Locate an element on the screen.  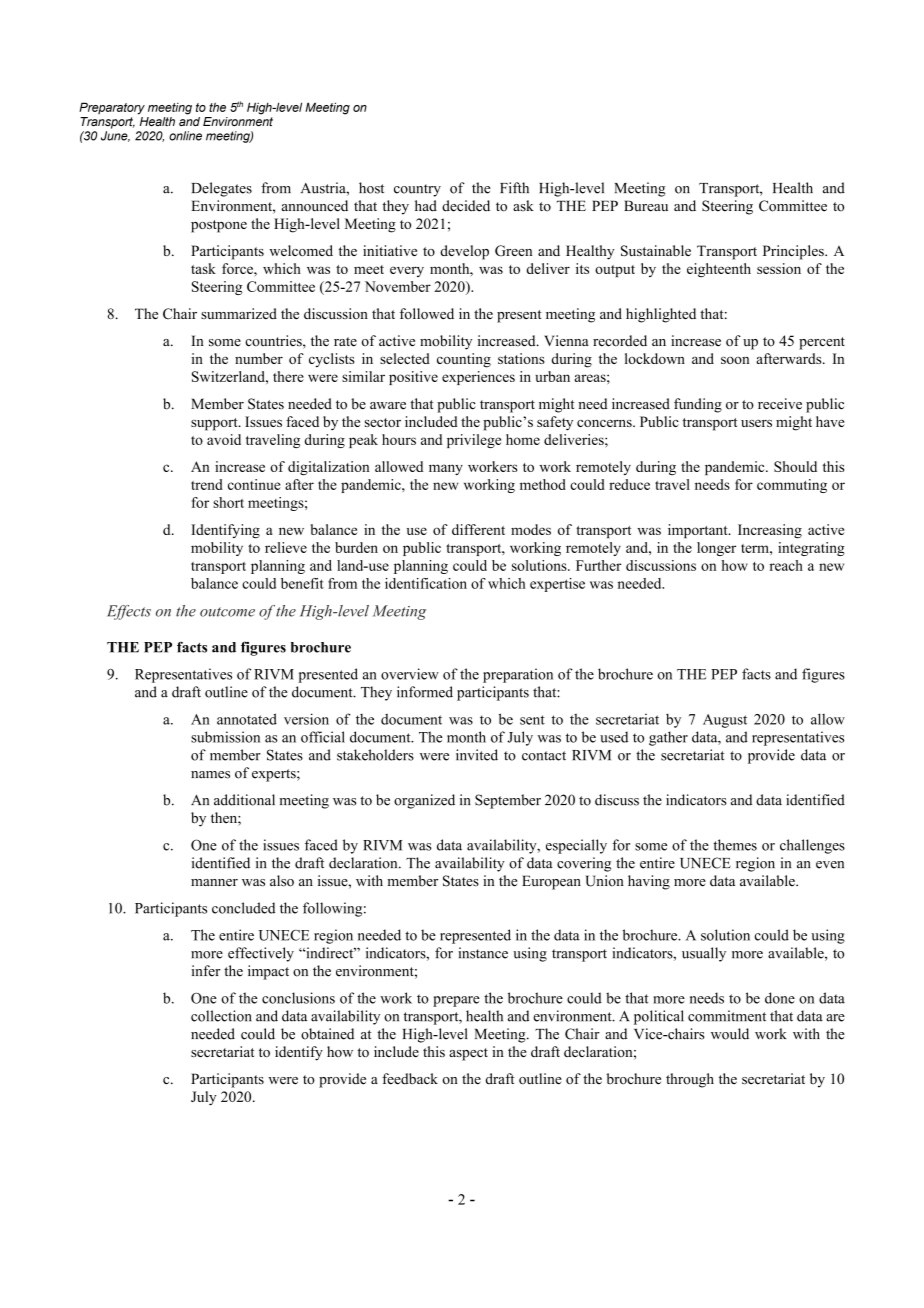
soon is located at coordinates (735, 360).
